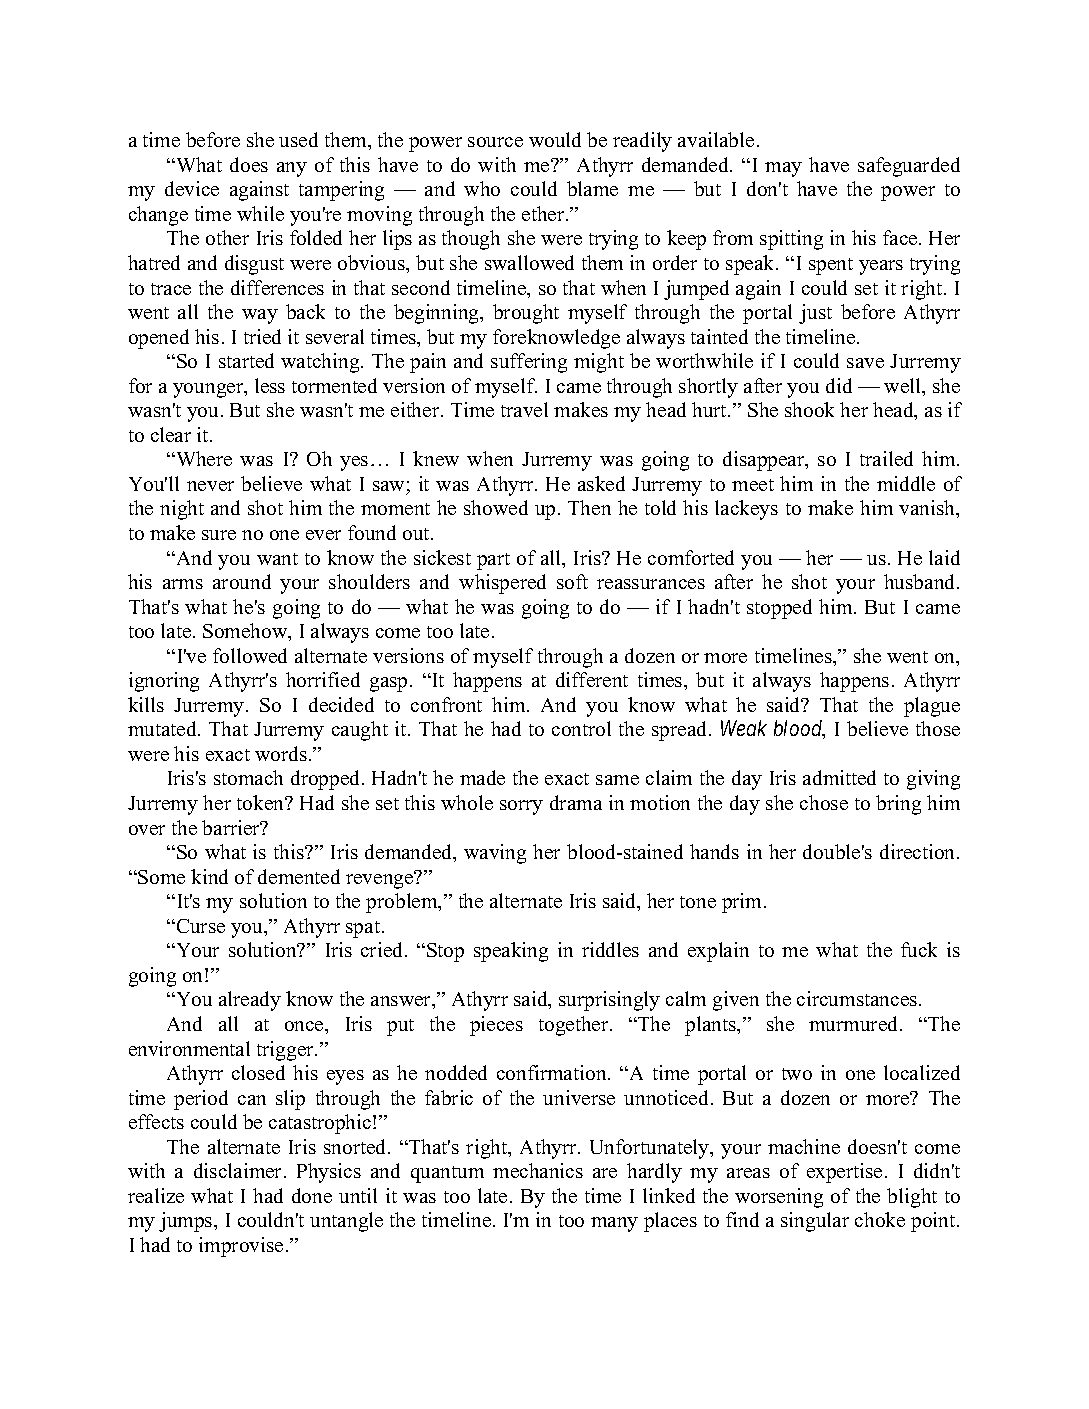 The height and width of the screenshot is (1409, 1089). Describe the element at coordinates (555, 139) in the screenshot. I see `would` at that location.
